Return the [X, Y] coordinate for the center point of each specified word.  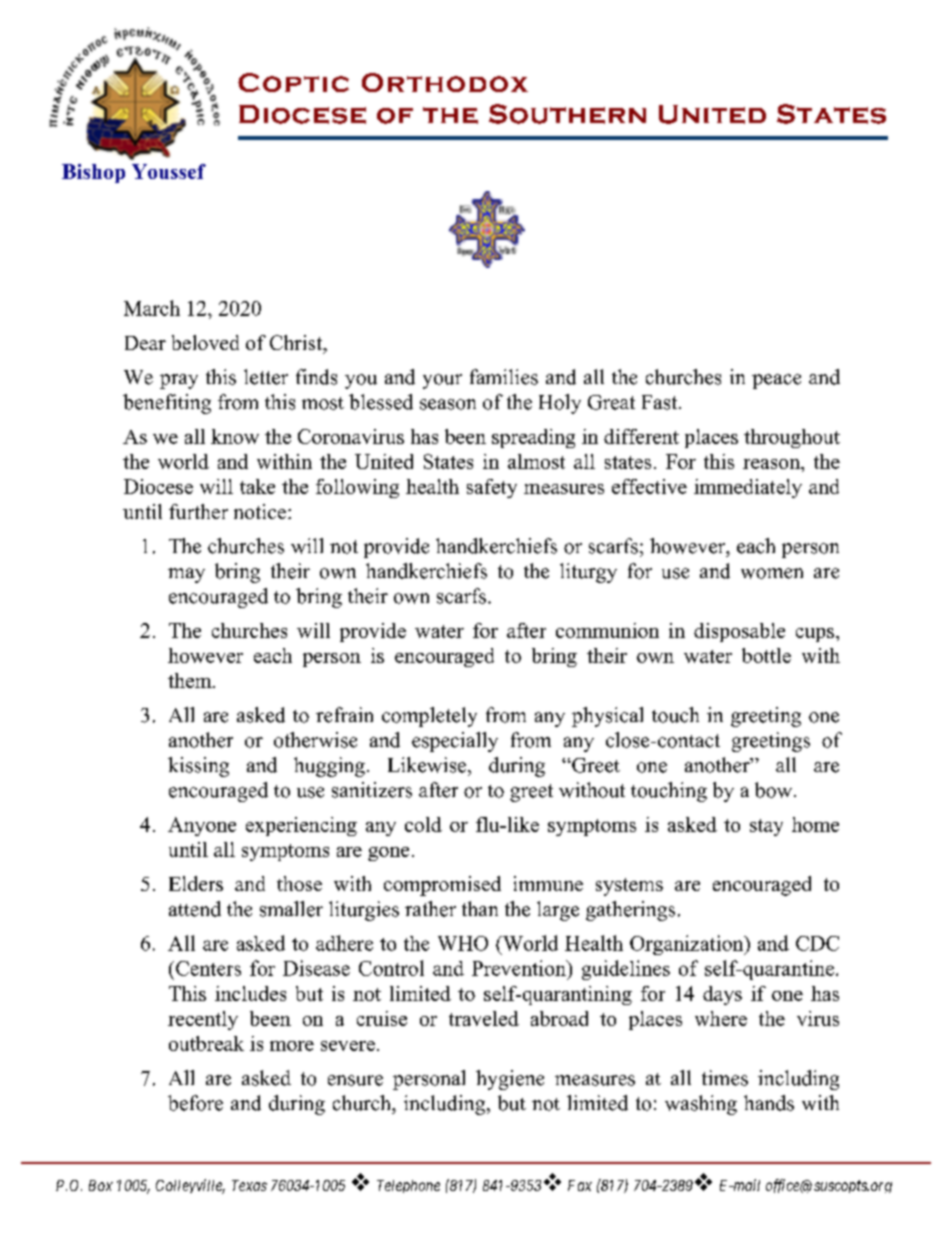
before [195, 1103]
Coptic [293, 82]
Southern [567, 114]
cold [423, 824]
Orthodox [445, 82]
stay [766, 827]
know [235, 436]
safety [492, 488]
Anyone [202, 826]
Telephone [408, 1186]
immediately [748, 488]
